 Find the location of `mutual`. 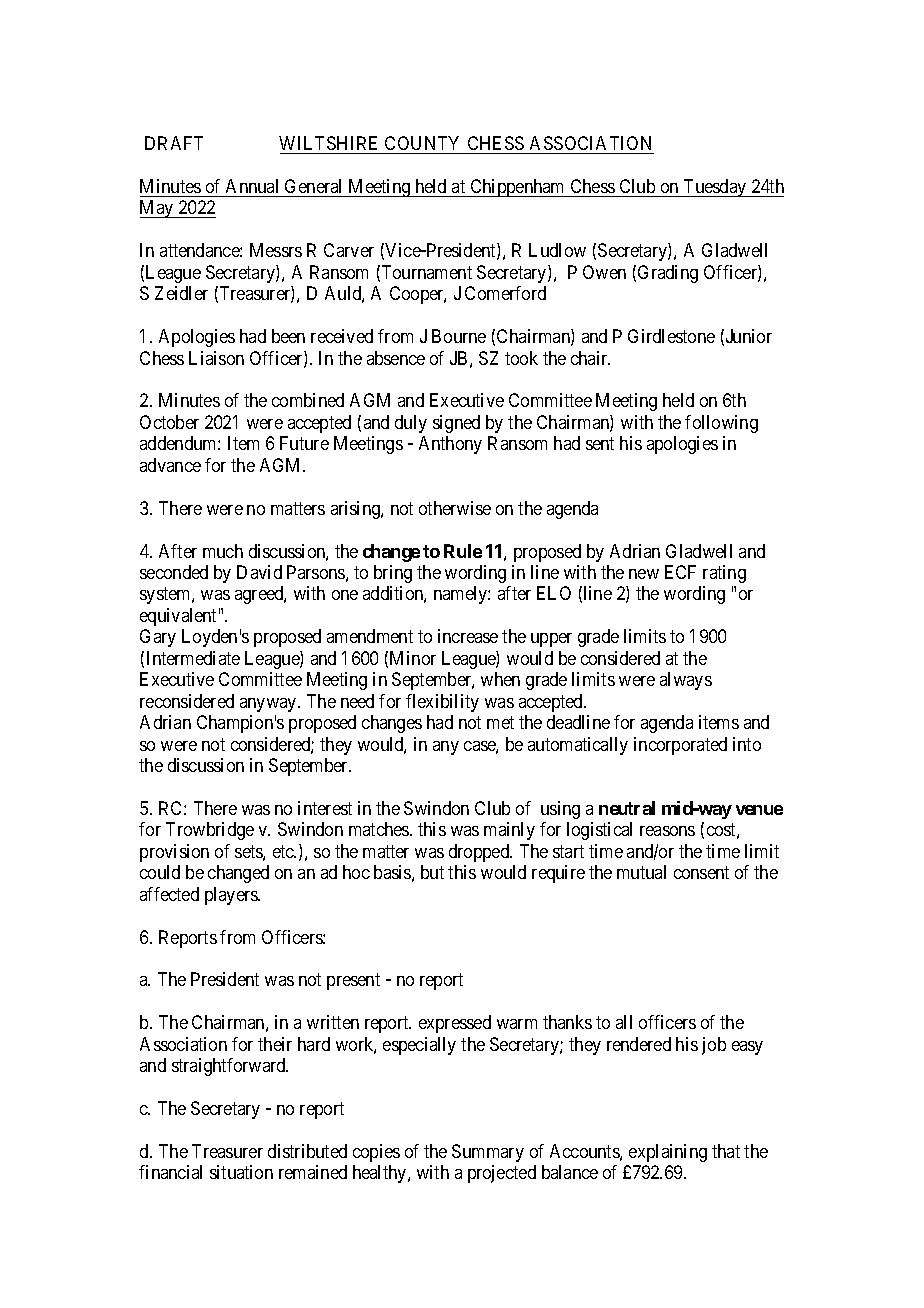

mutual is located at coordinates (641, 872).
